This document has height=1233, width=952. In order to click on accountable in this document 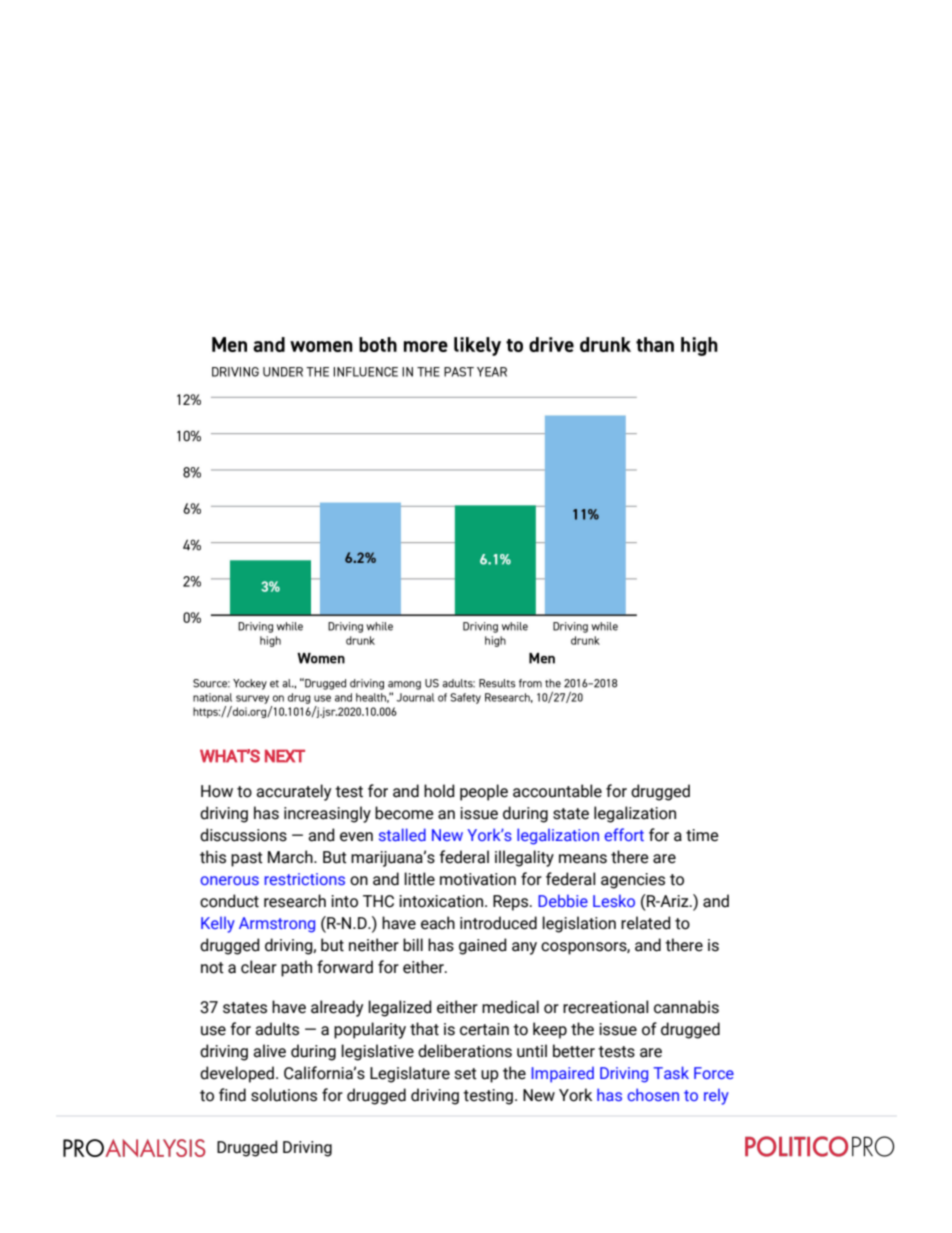, I will do `click(557, 791)`.
